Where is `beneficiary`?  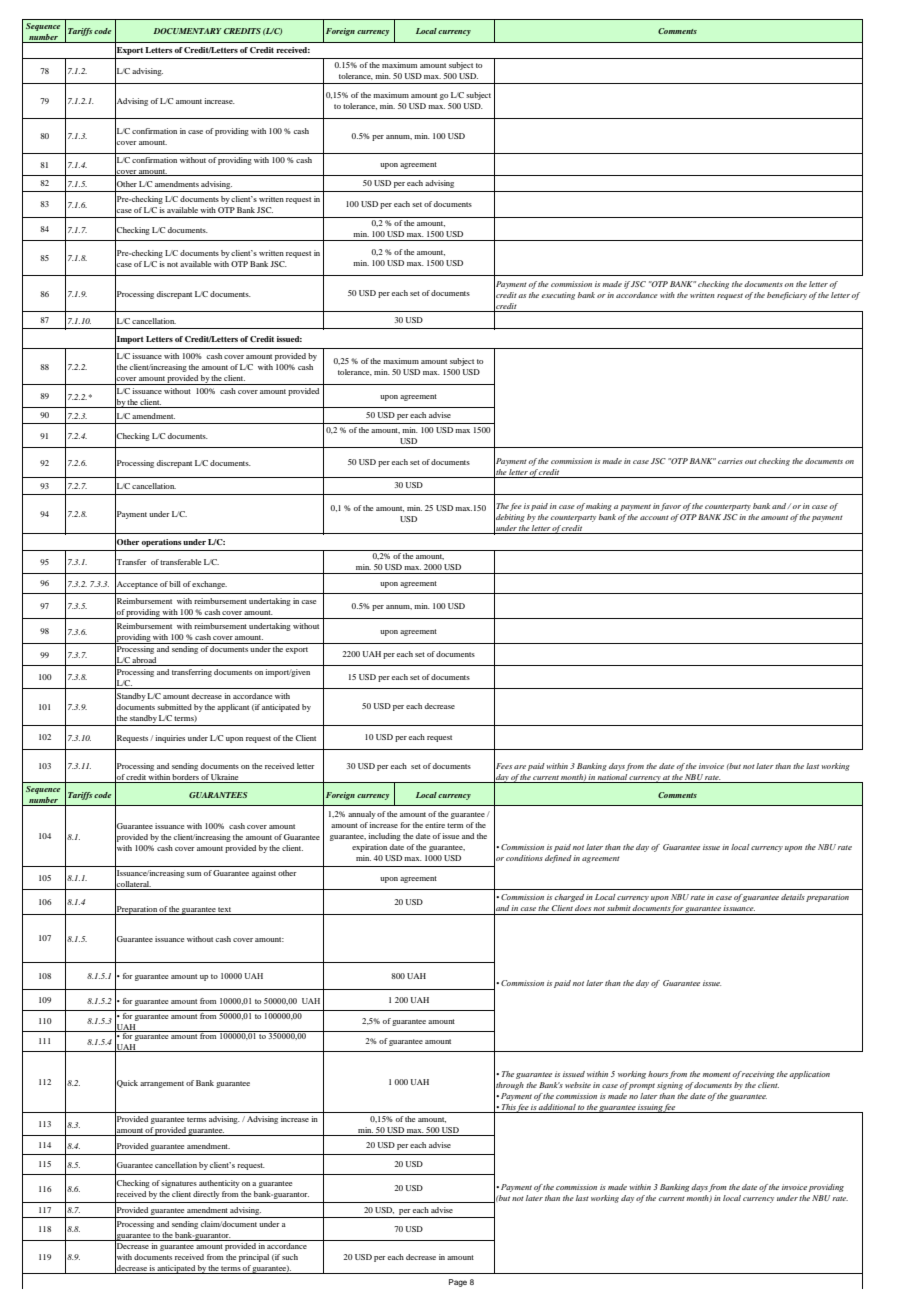
beneficiary is located at coordinates (787, 296).
